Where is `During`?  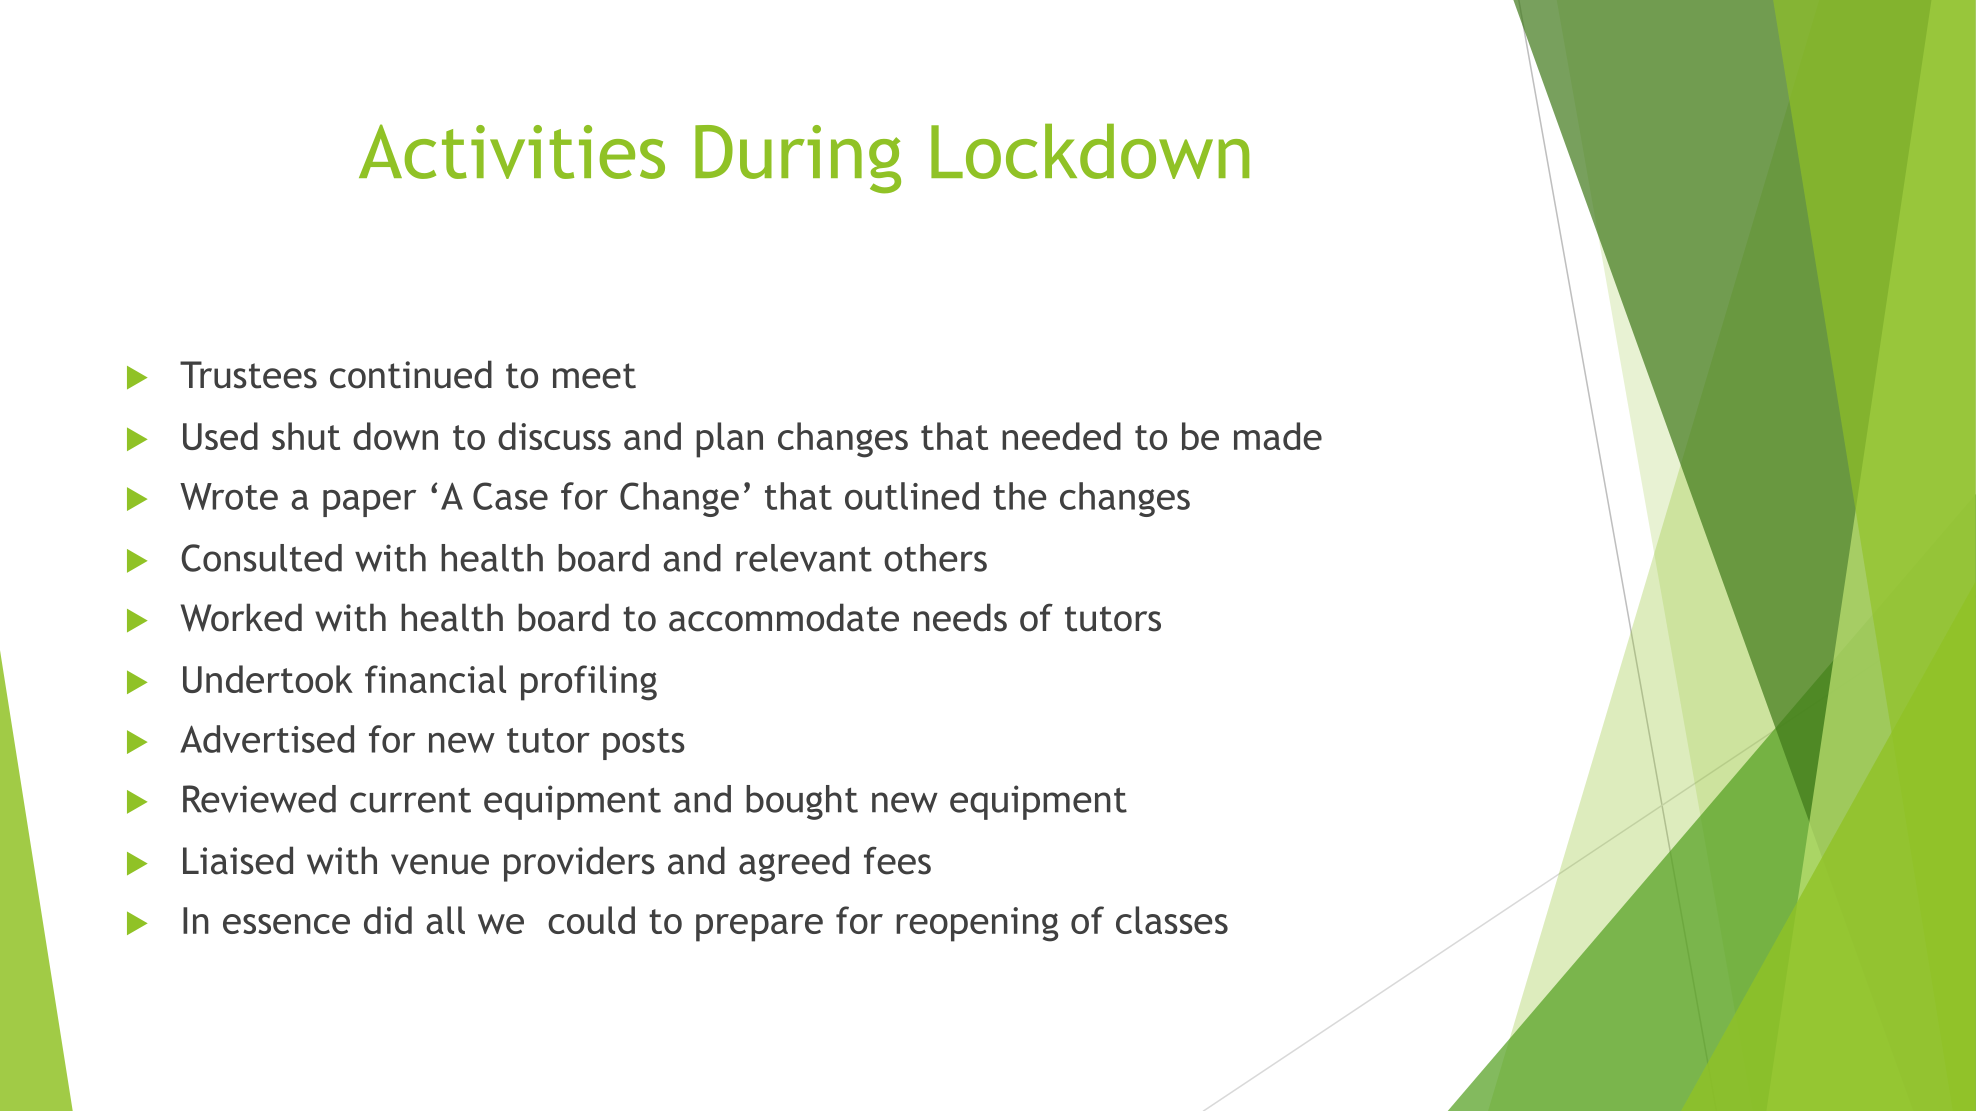
During is located at coordinates (798, 159).
